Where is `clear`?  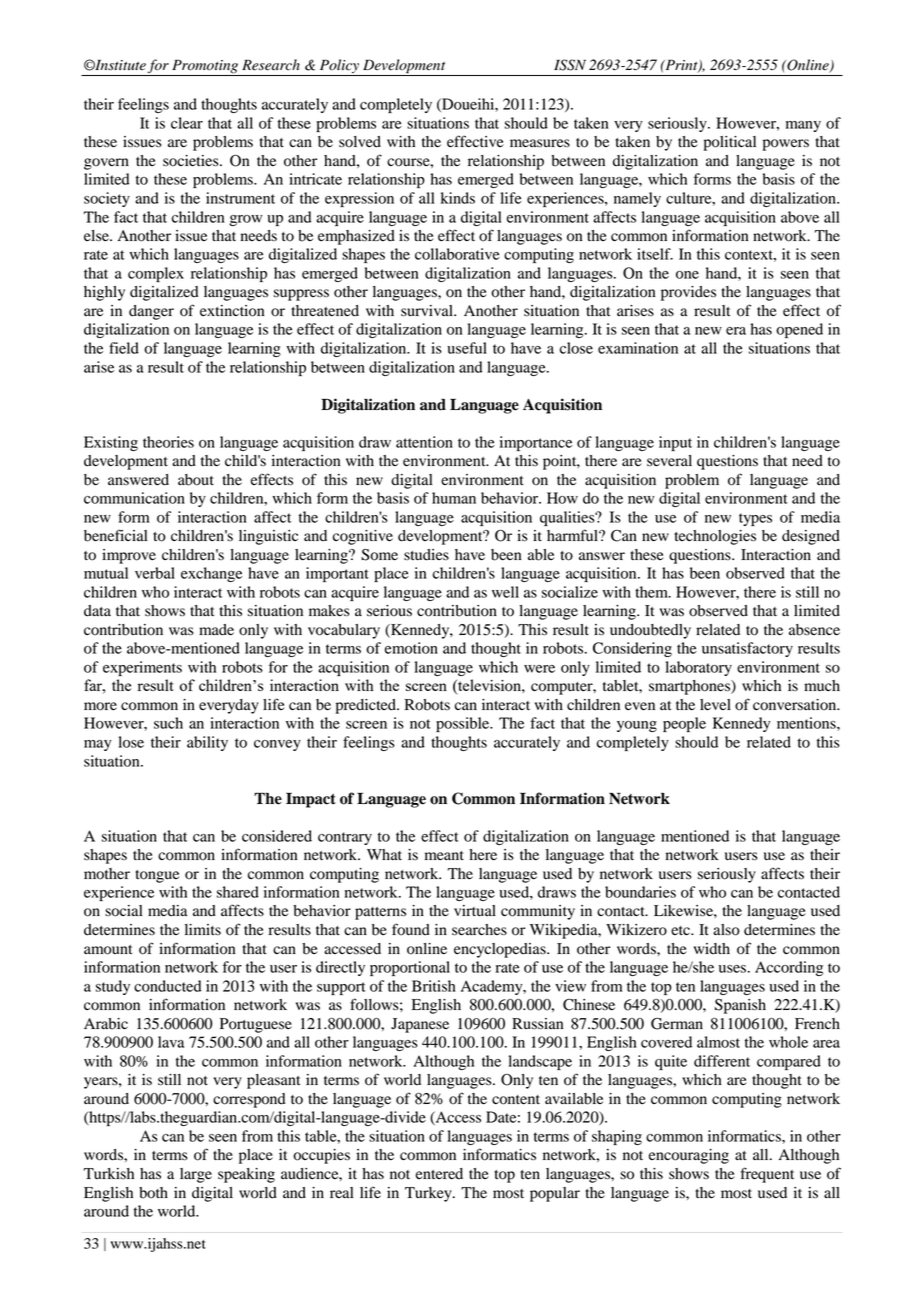
clear is located at coordinates (187, 123).
